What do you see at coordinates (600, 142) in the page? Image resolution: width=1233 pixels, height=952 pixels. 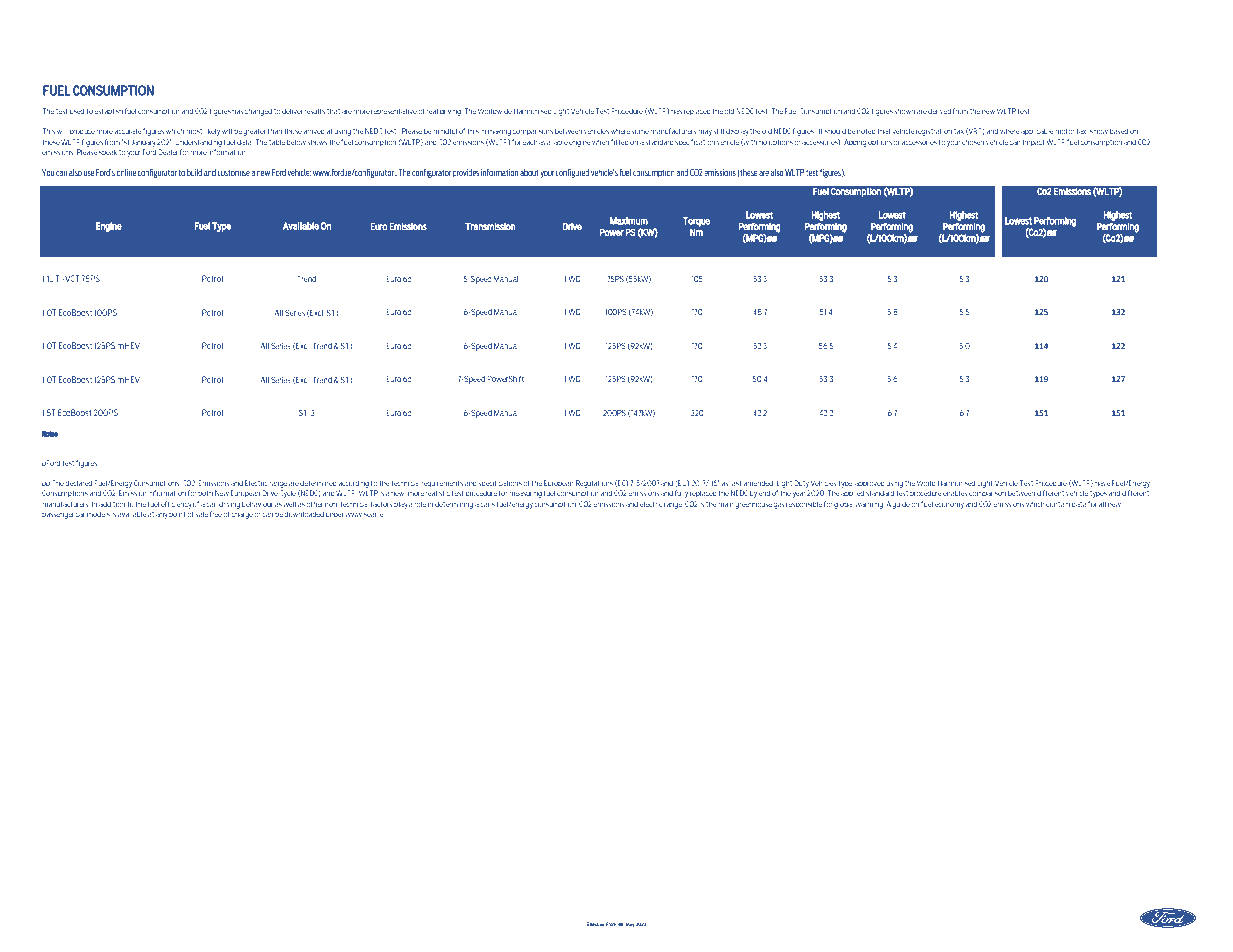 I see `when` at bounding box center [600, 142].
